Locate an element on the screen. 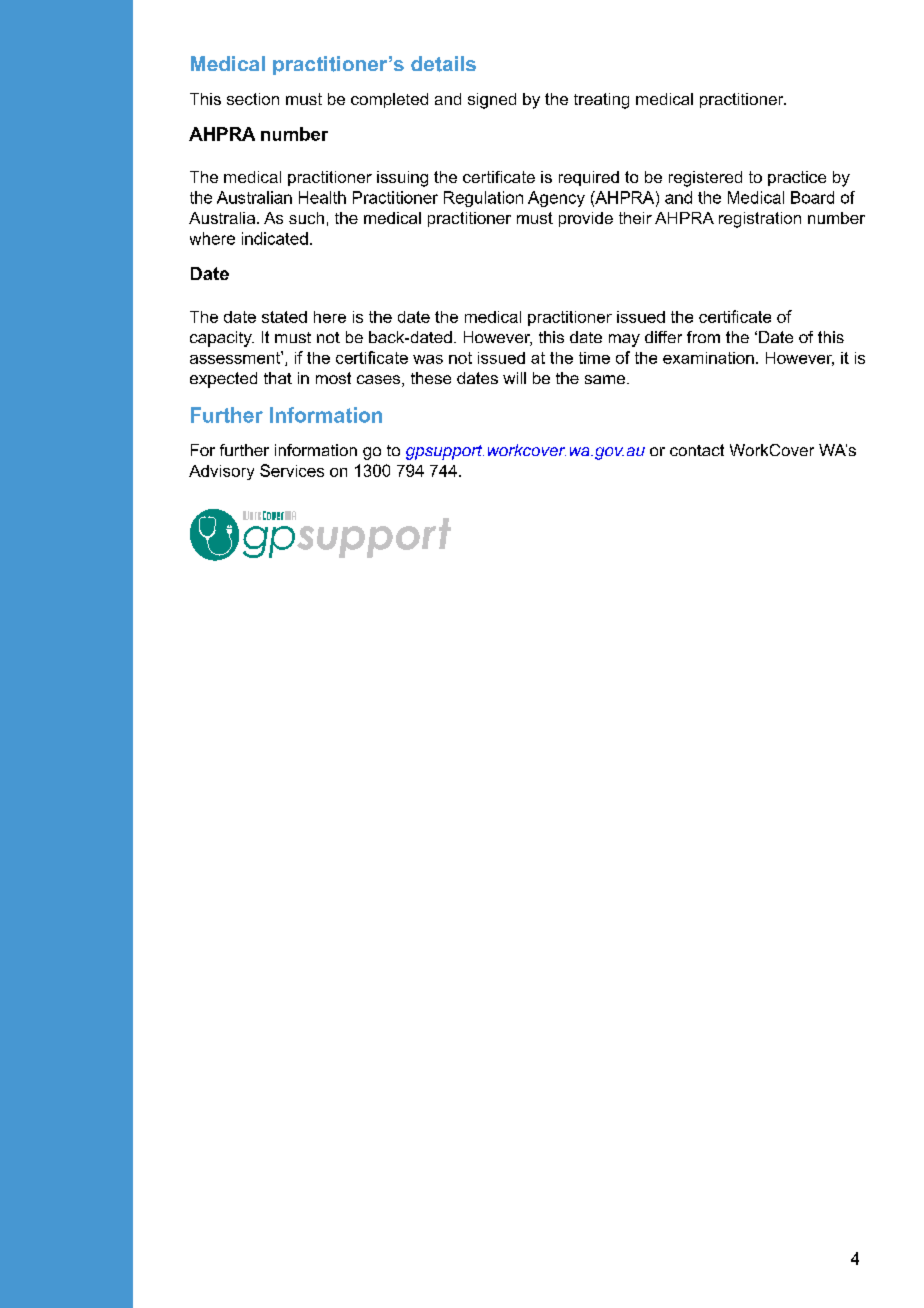  indicated is located at coordinates (275, 238).
